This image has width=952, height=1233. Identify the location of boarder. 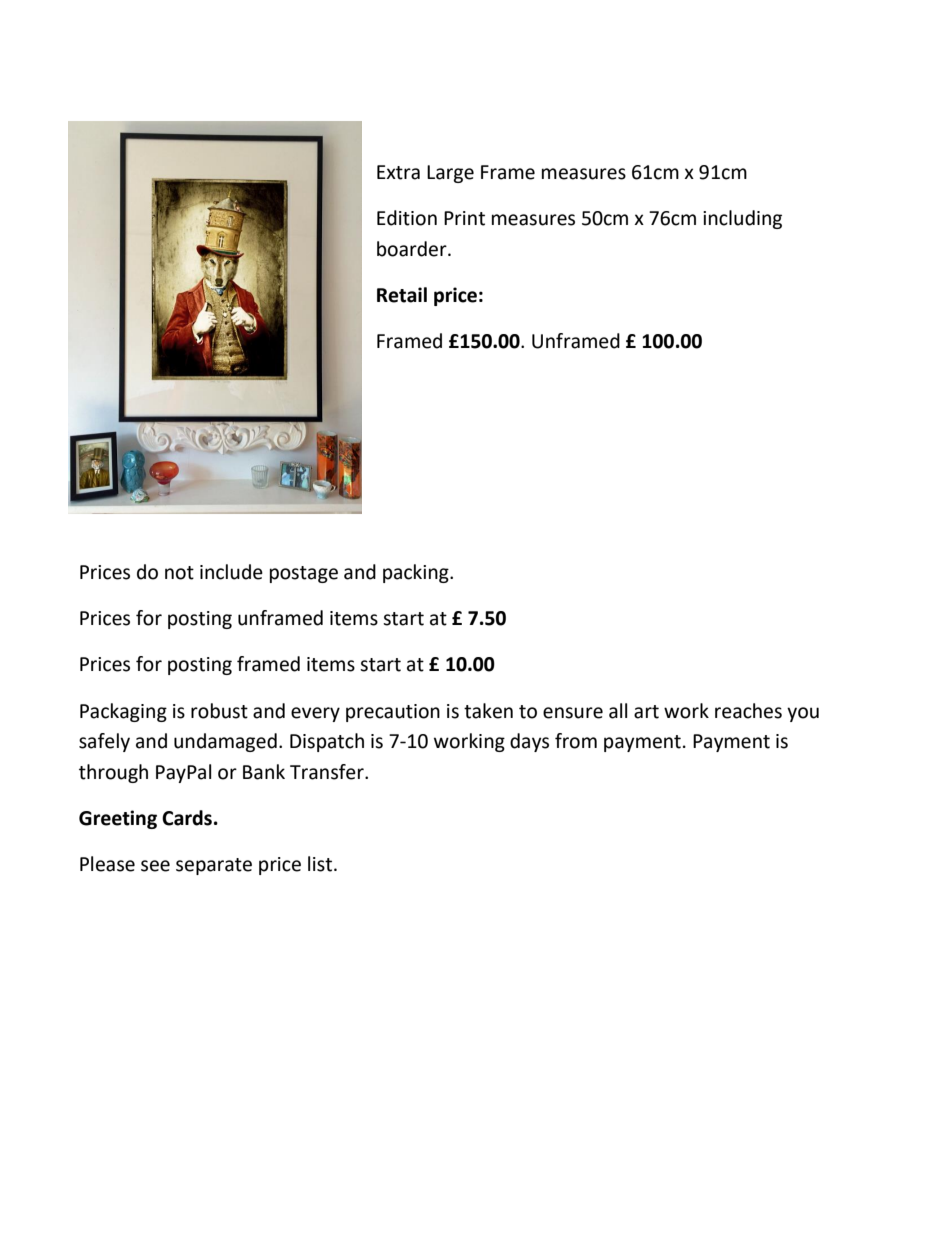
(413, 249).
